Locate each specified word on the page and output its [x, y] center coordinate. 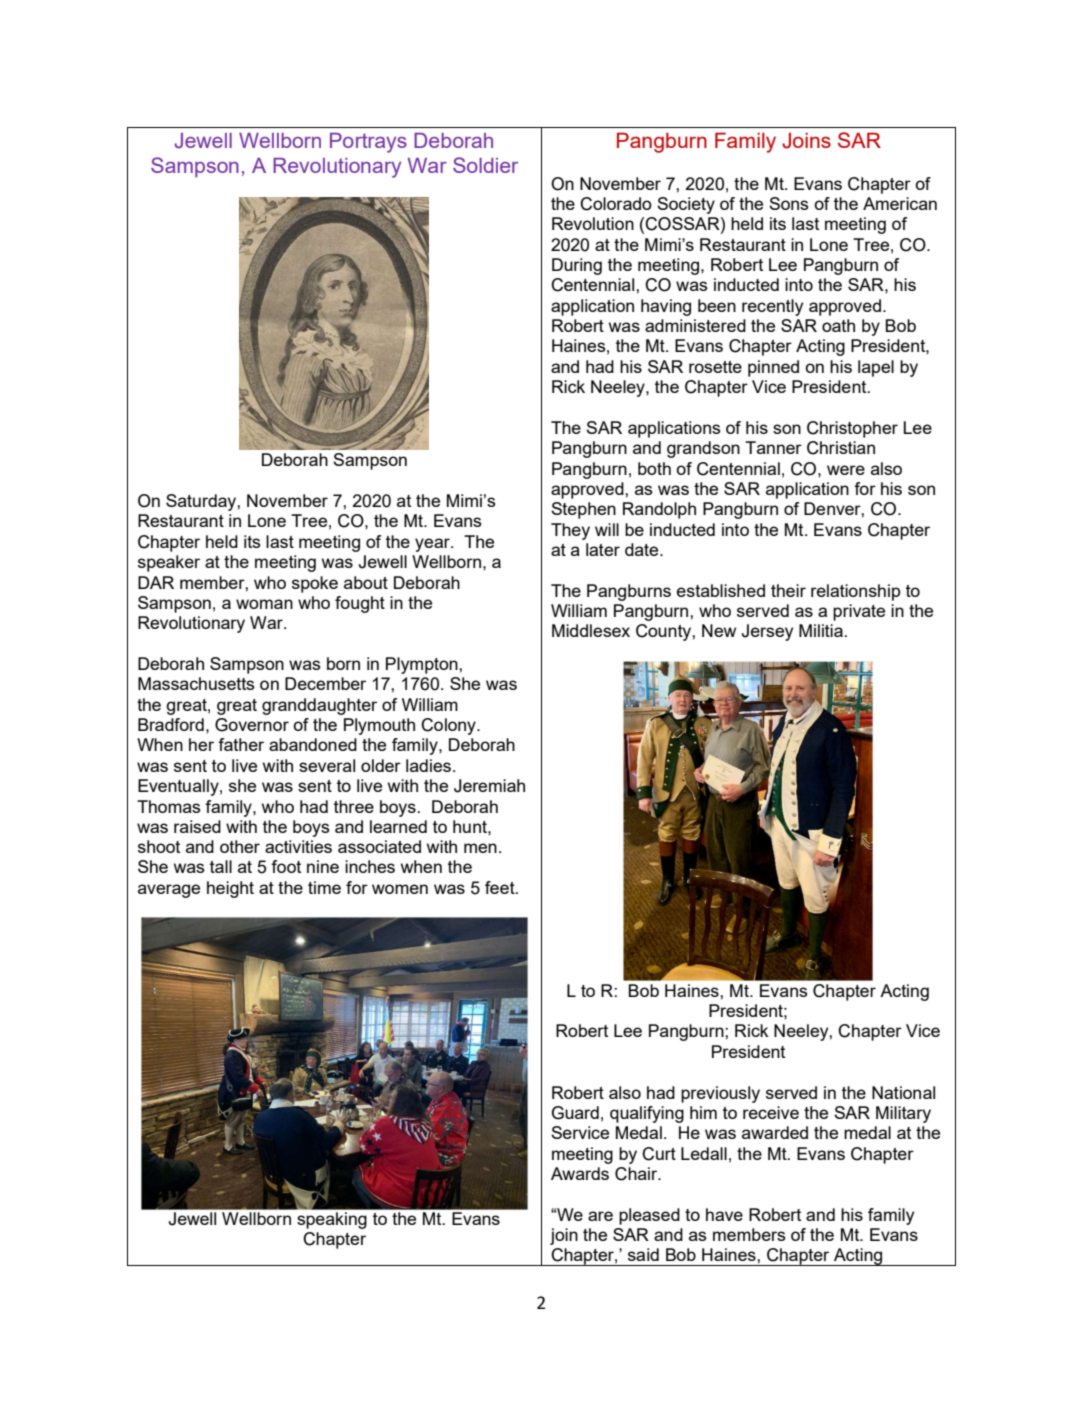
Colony [449, 726]
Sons [789, 203]
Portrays [368, 143]
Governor [252, 725]
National [903, 1092]
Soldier [485, 165]
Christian [841, 448]
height [230, 889]
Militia [822, 630]
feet [501, 887]
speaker [169, 563]
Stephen [583, 510]
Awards [580, 1173]
